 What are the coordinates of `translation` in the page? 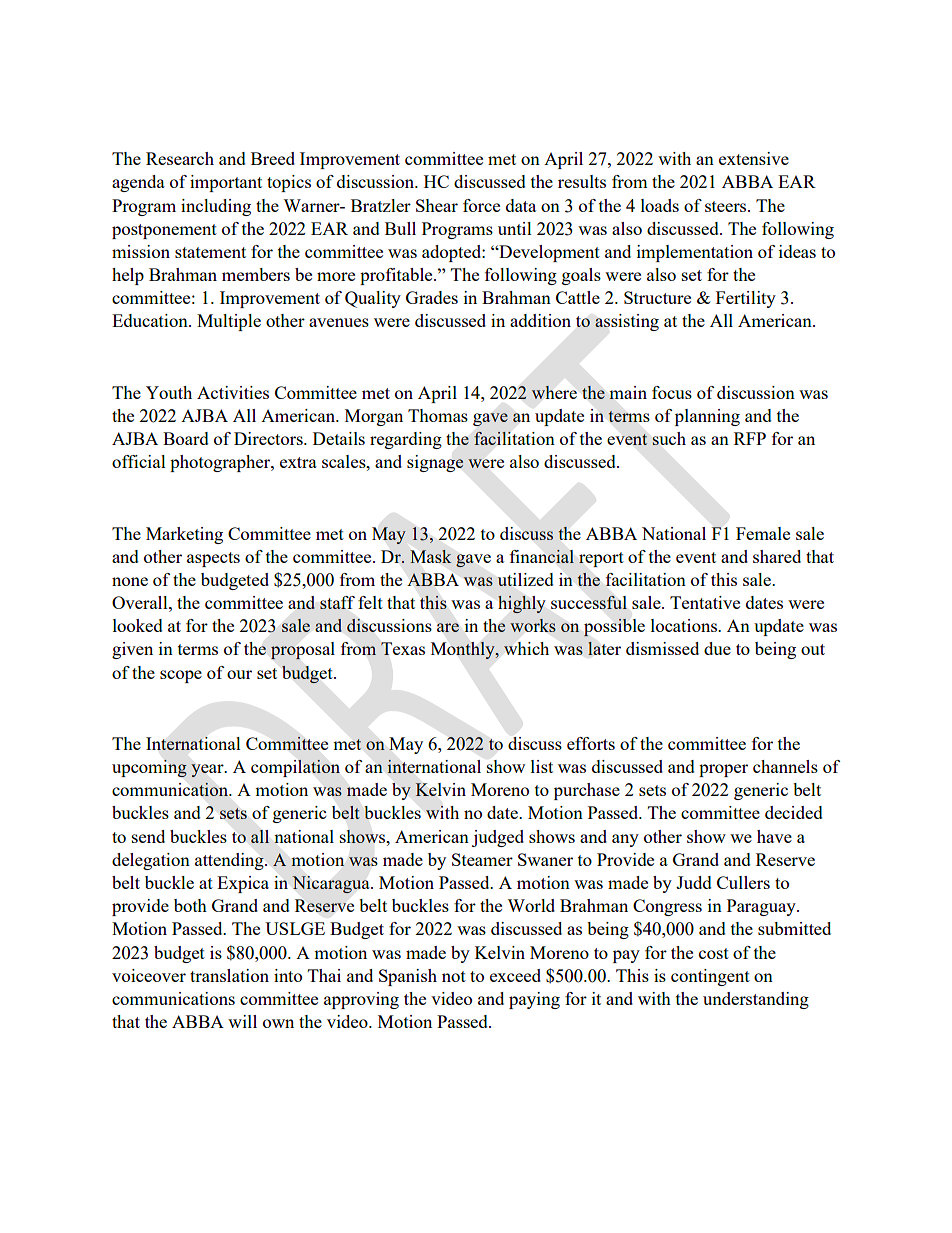 It's located at (229, 975).
